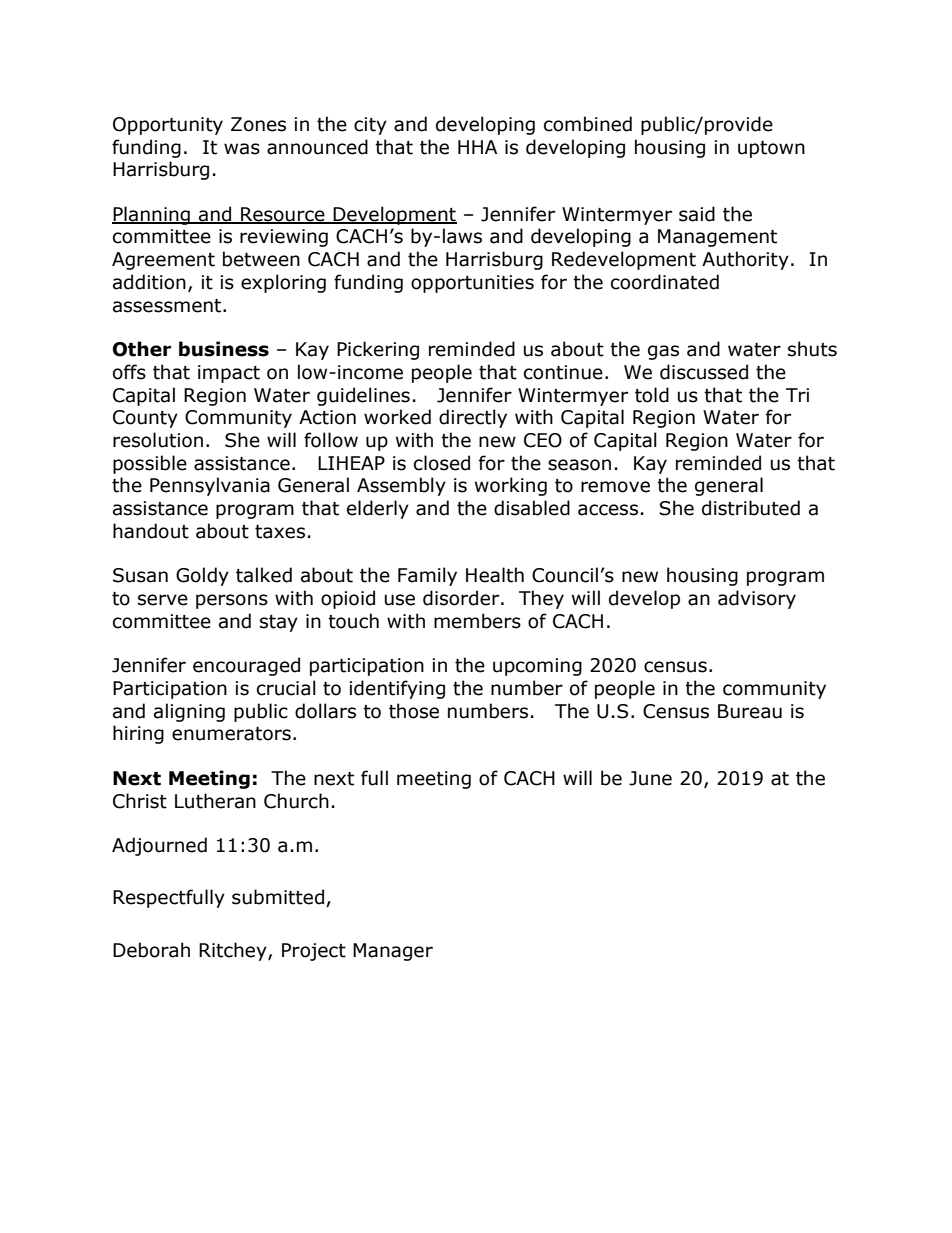  What do you see at coordinates (151, 531) in the screenshot?
I see `handout` at bounding box center [151, 531].
